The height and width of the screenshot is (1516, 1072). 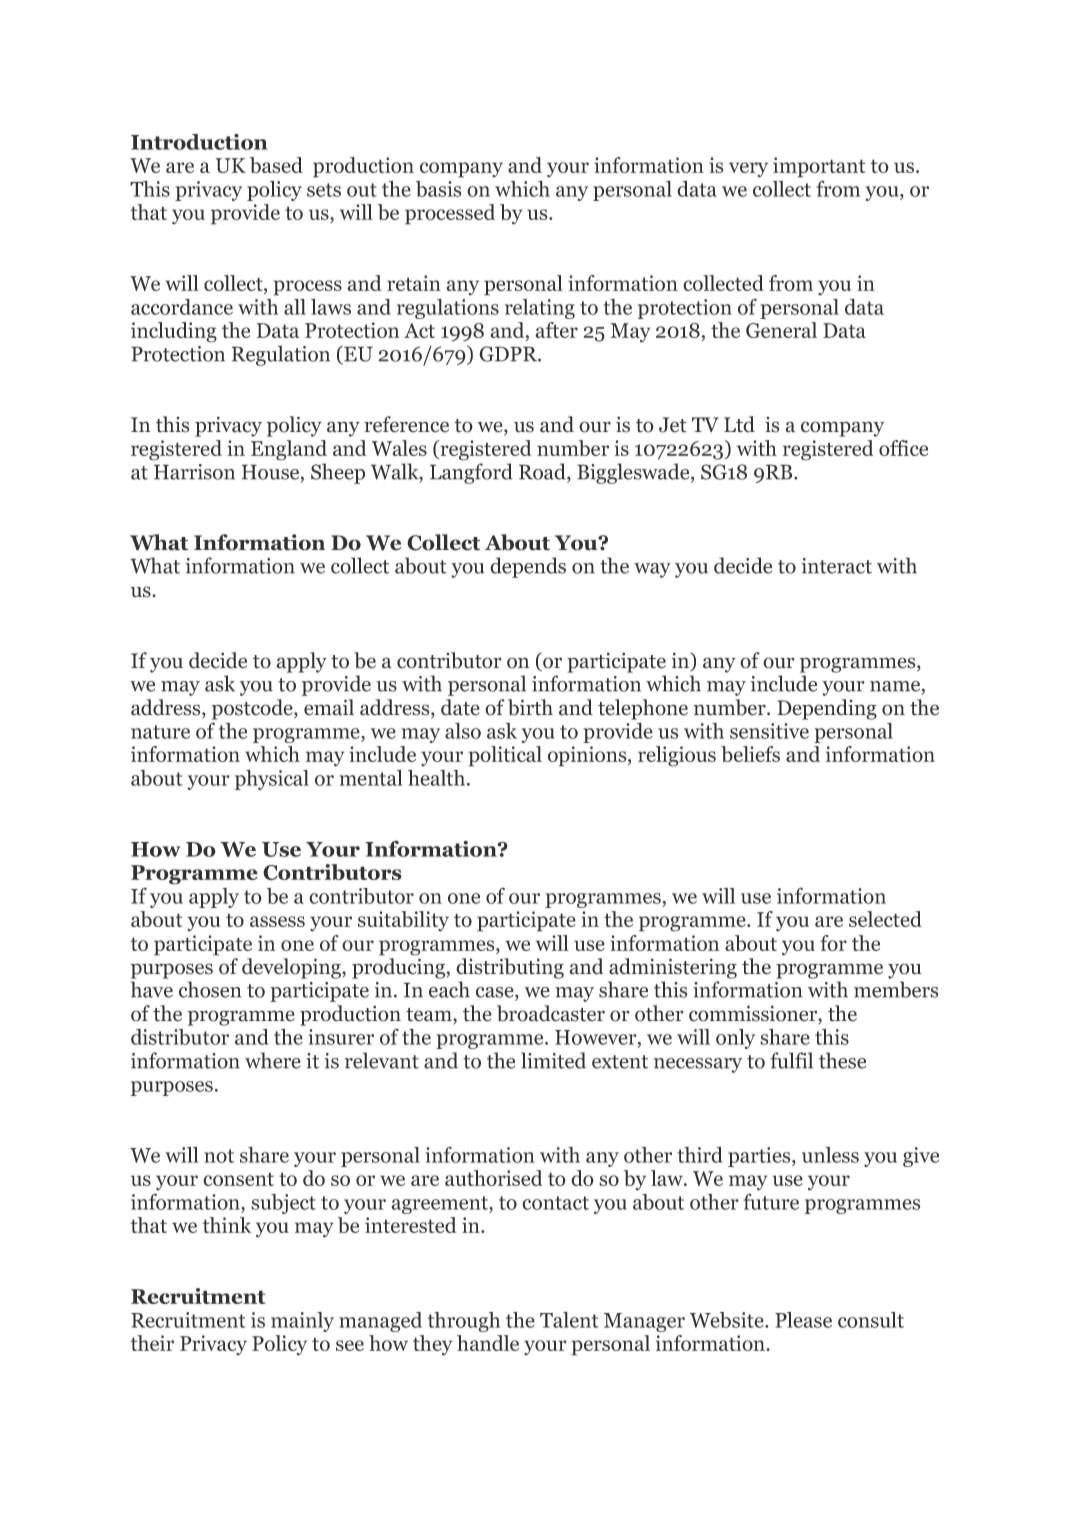 I want to click on basis, so click(x=439, y=189).
